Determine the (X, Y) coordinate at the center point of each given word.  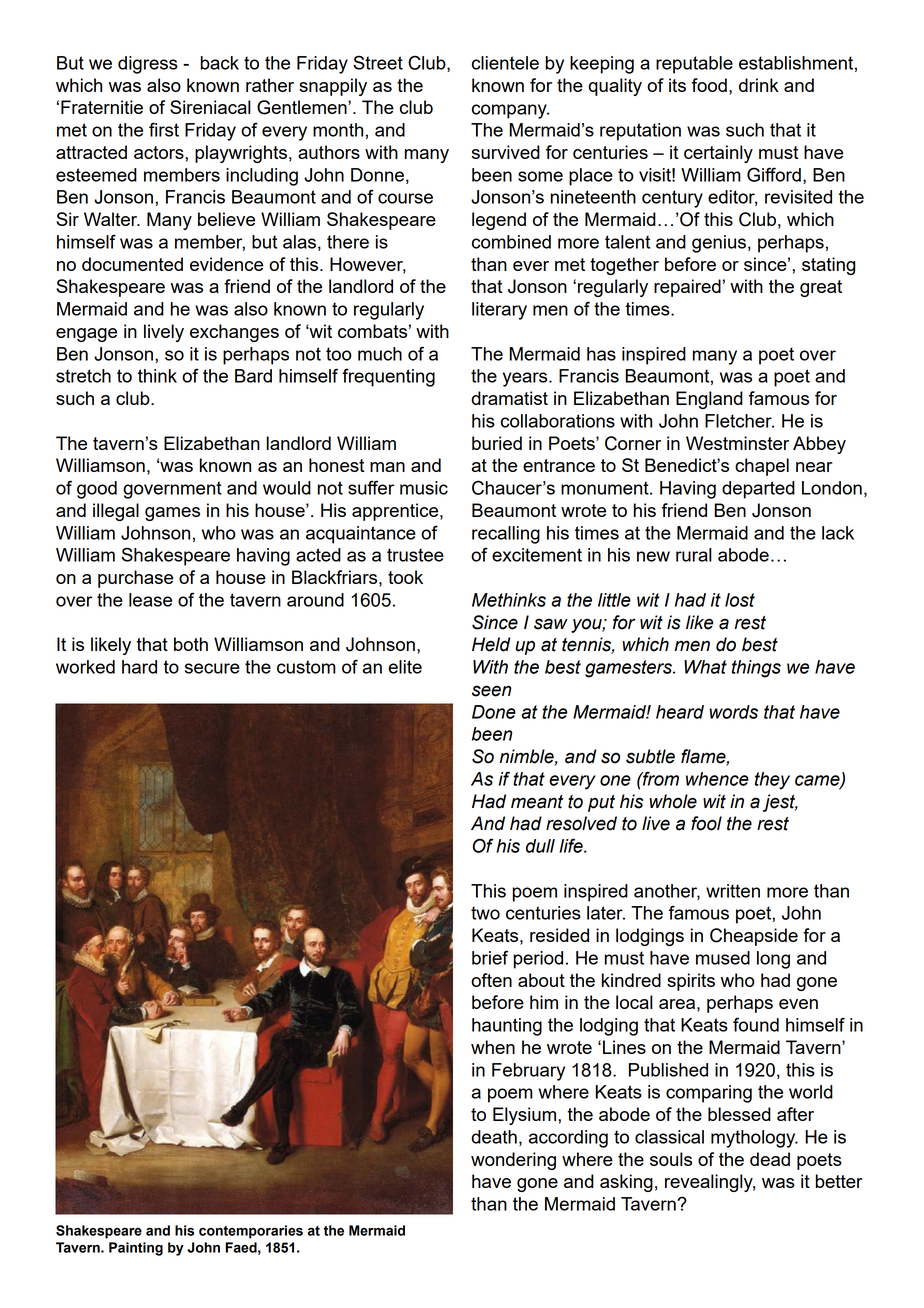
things (756, 669)
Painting (136, 1249)
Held (491, 644)
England (709, 400)
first (164, 129)
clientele (505, 63)
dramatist (509, 398)
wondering (513, 1161)
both (191, 644)
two (485, 913)
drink (759, 85)
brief (490, 957)
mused (723, 958)
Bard (253, 376)
